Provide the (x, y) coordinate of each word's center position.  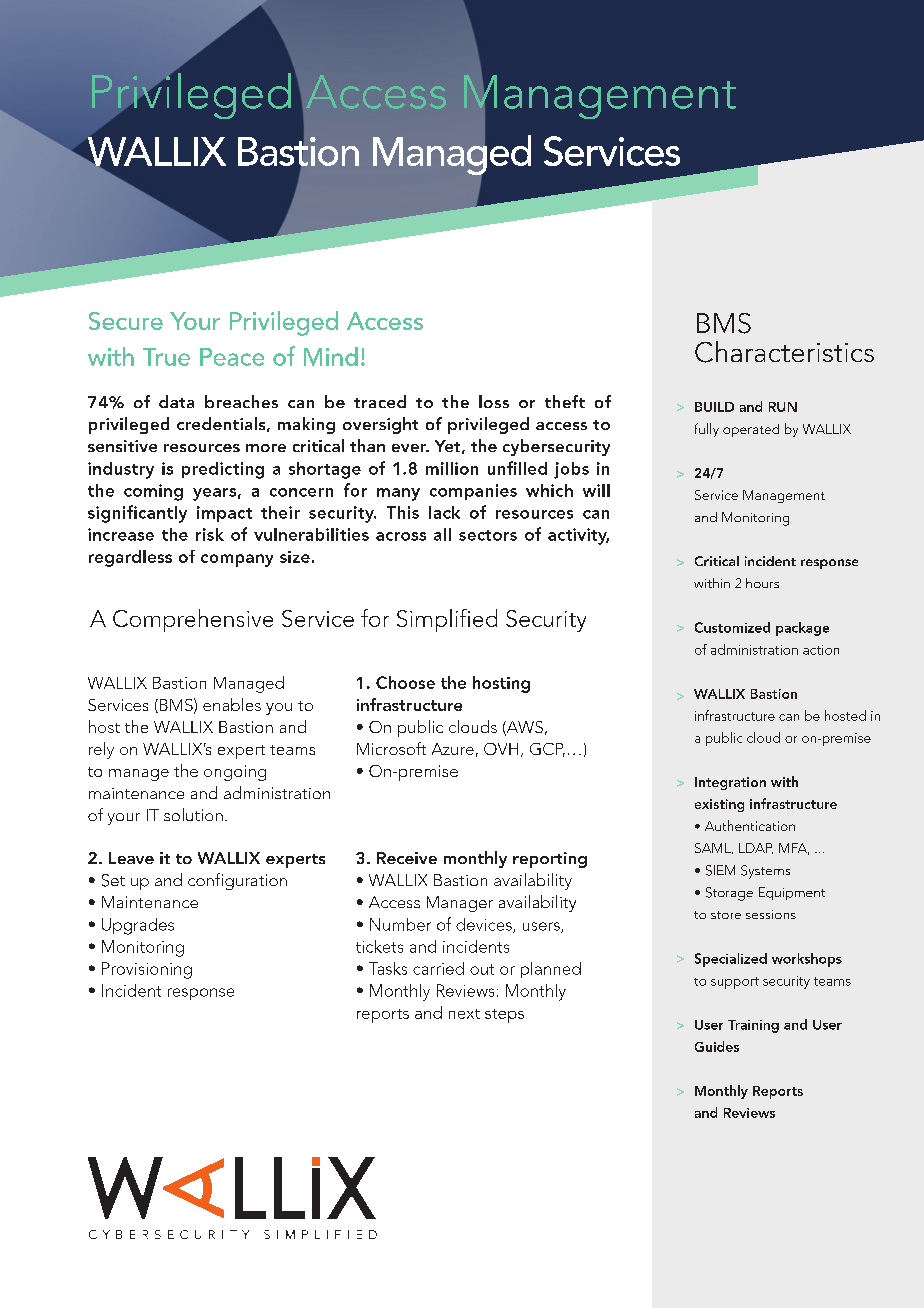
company (237, 560)
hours (762, 583)
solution (193, 814)
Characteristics (784, 352)
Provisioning (147, 970)
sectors (488, 535)
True (166, 357)
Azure (453, 749)
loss (494, 401)
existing (719, 805)
